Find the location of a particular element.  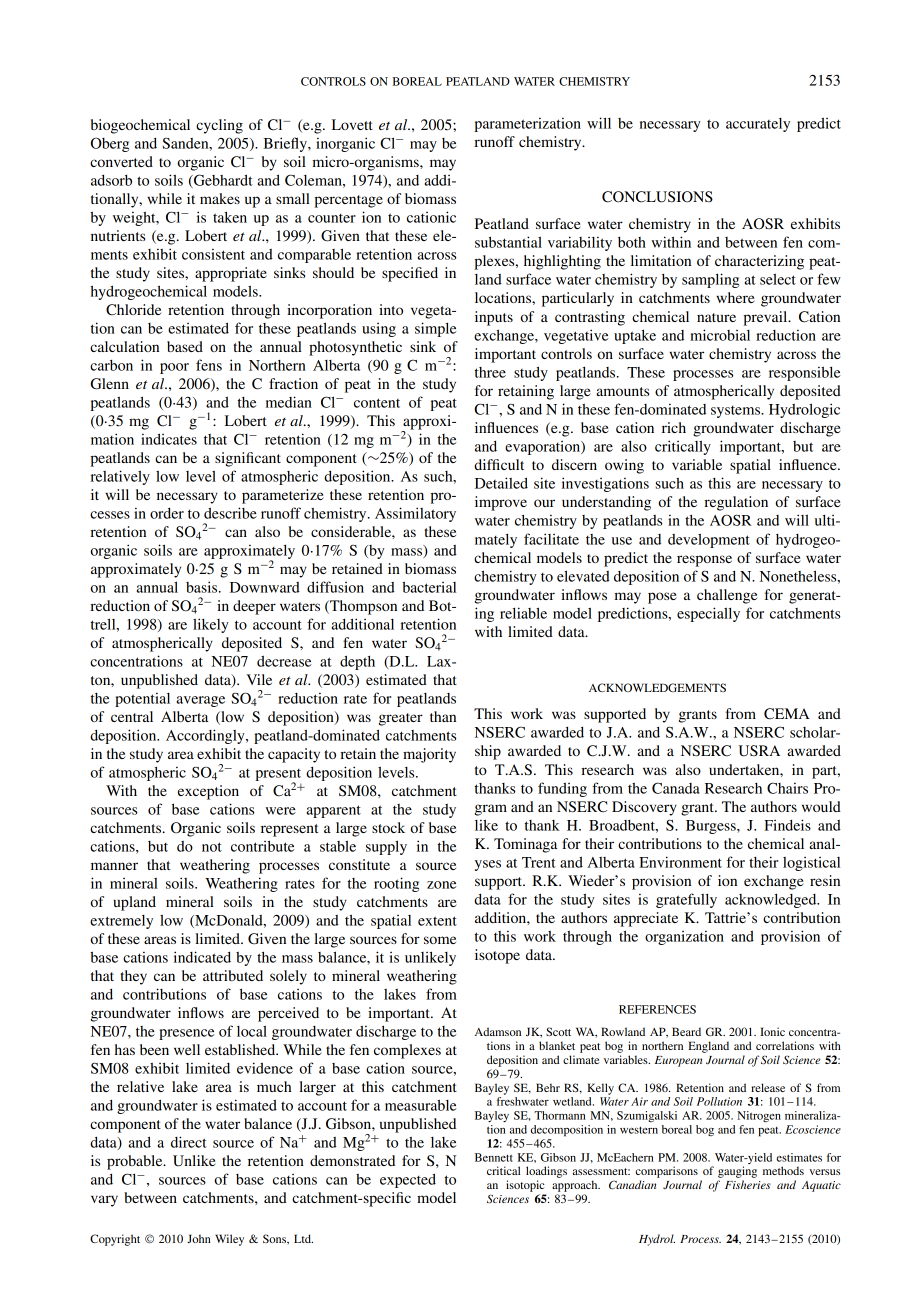

acknowledged is located at coordinates (772, 900).
